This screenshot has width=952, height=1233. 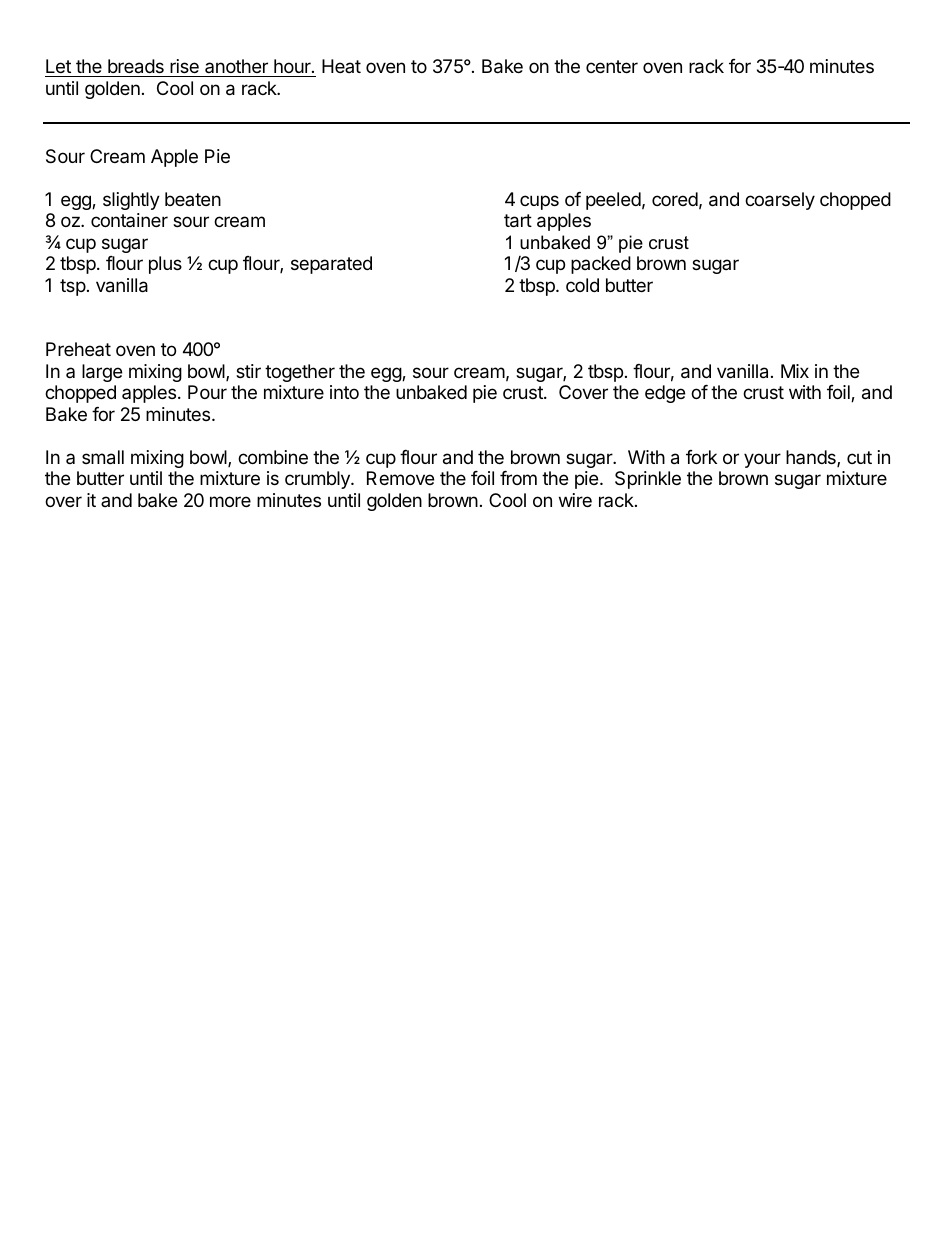 I want to click on Pour, so click(x=207, y=392).
